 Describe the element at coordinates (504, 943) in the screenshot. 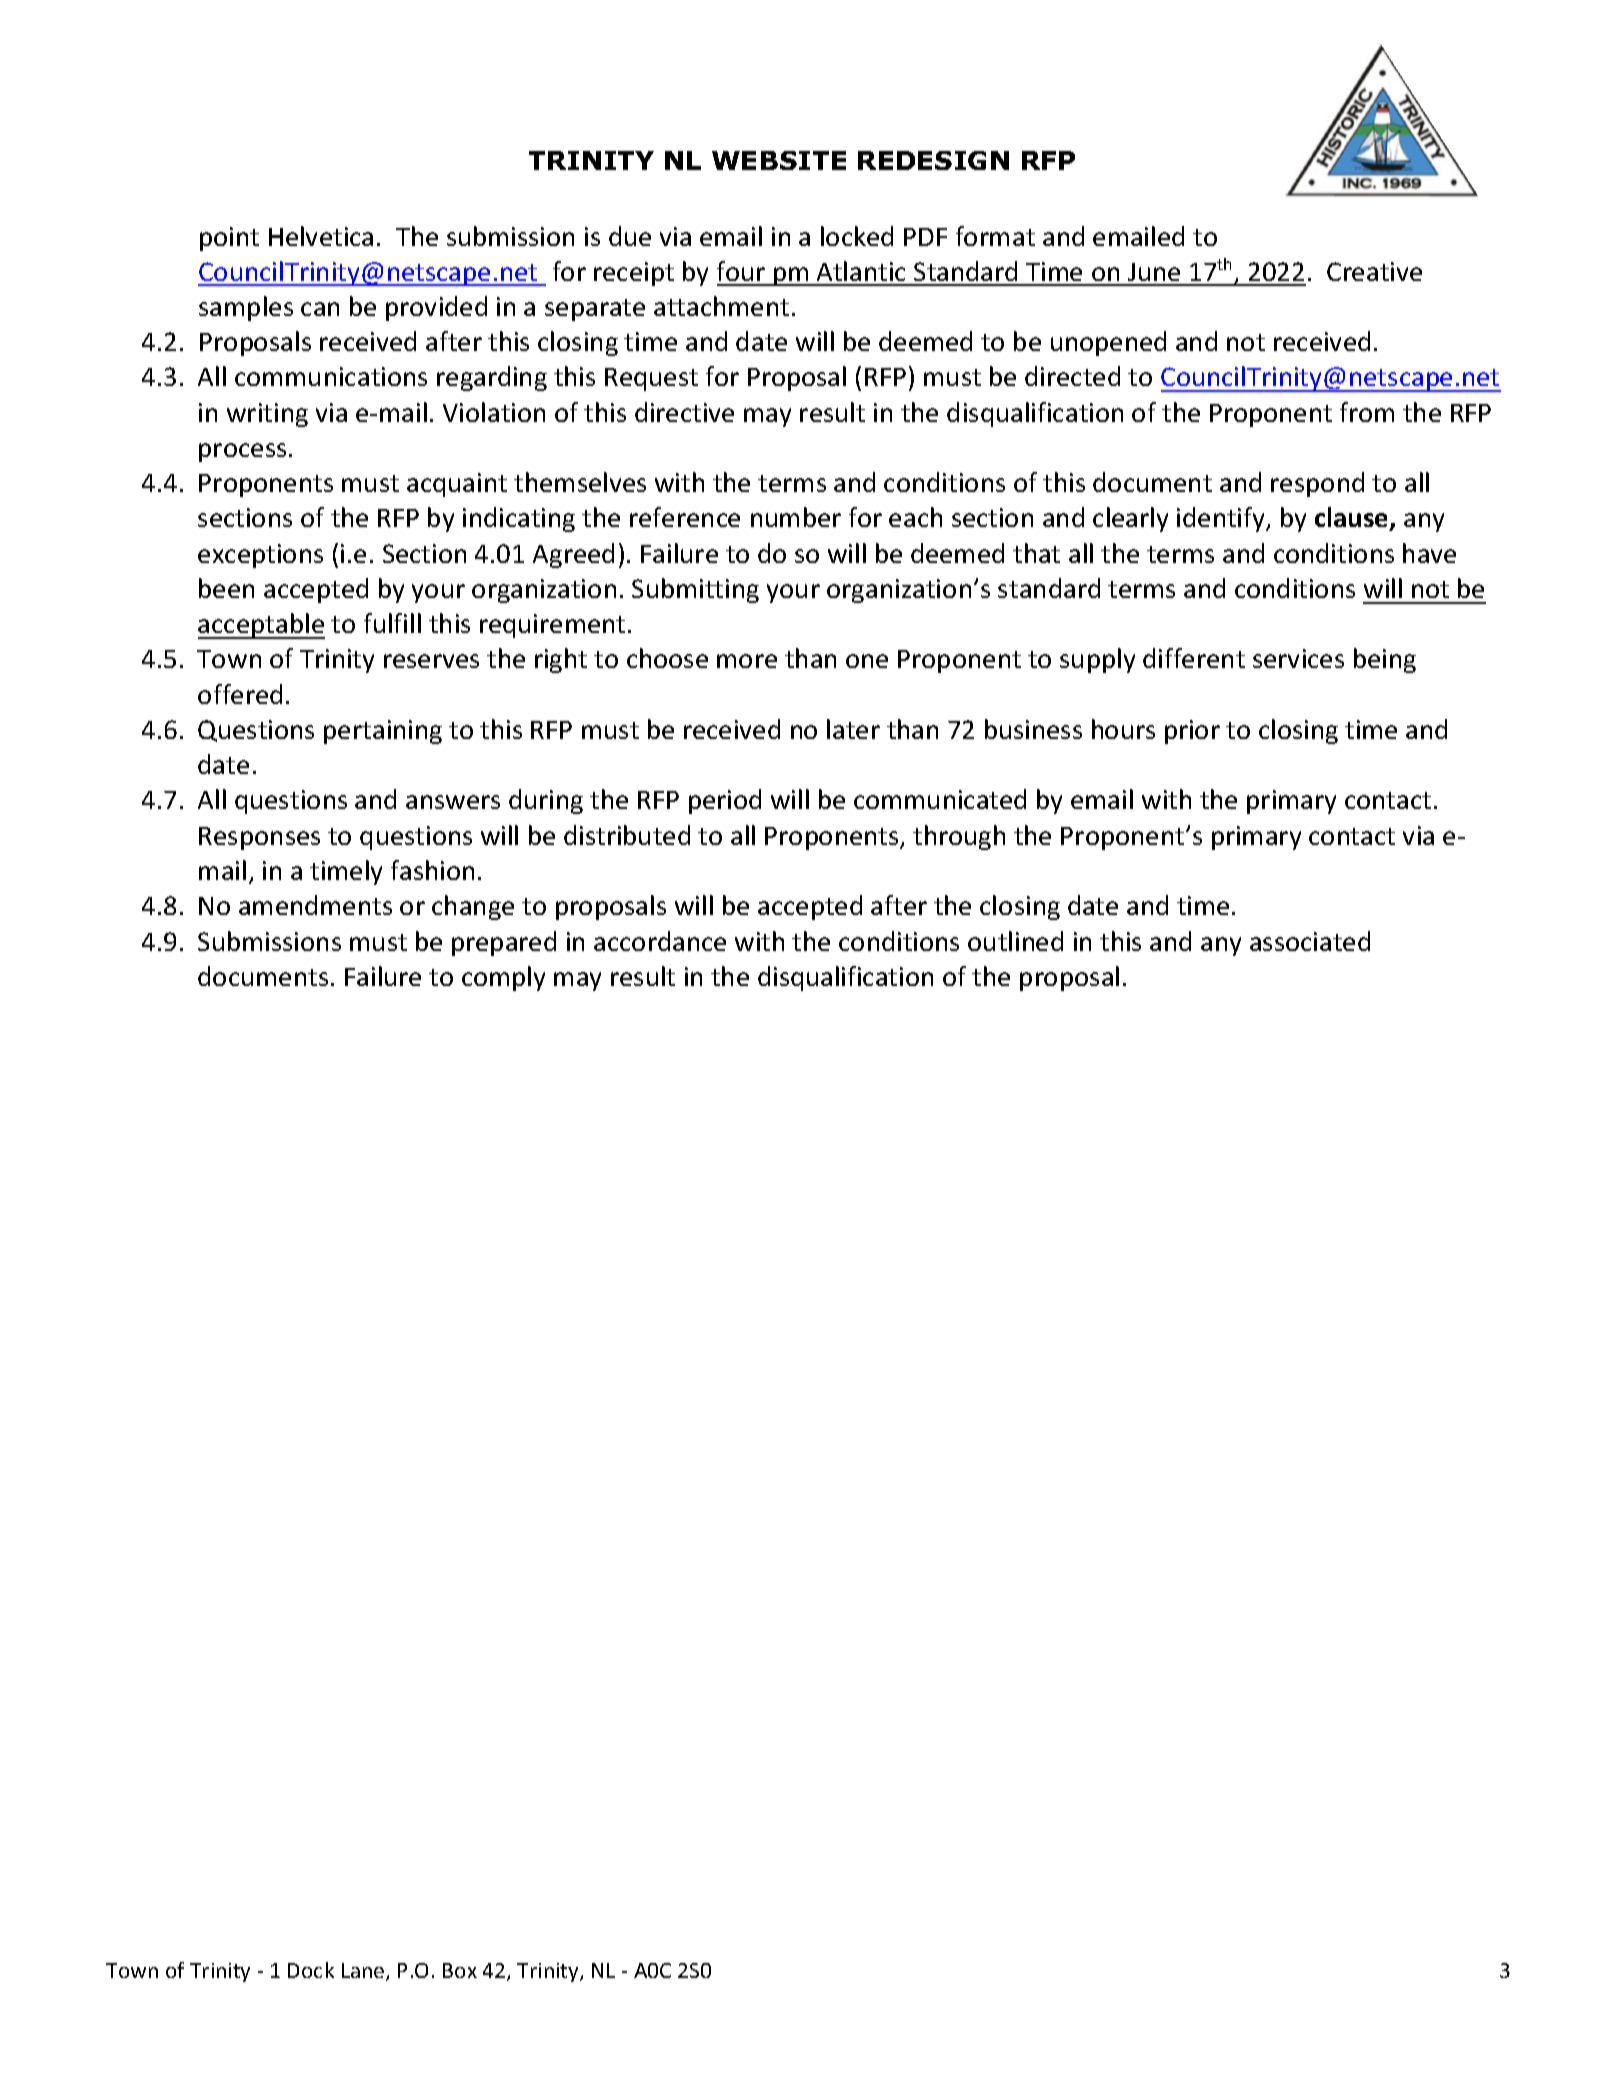

I see `prepared` at that location.
